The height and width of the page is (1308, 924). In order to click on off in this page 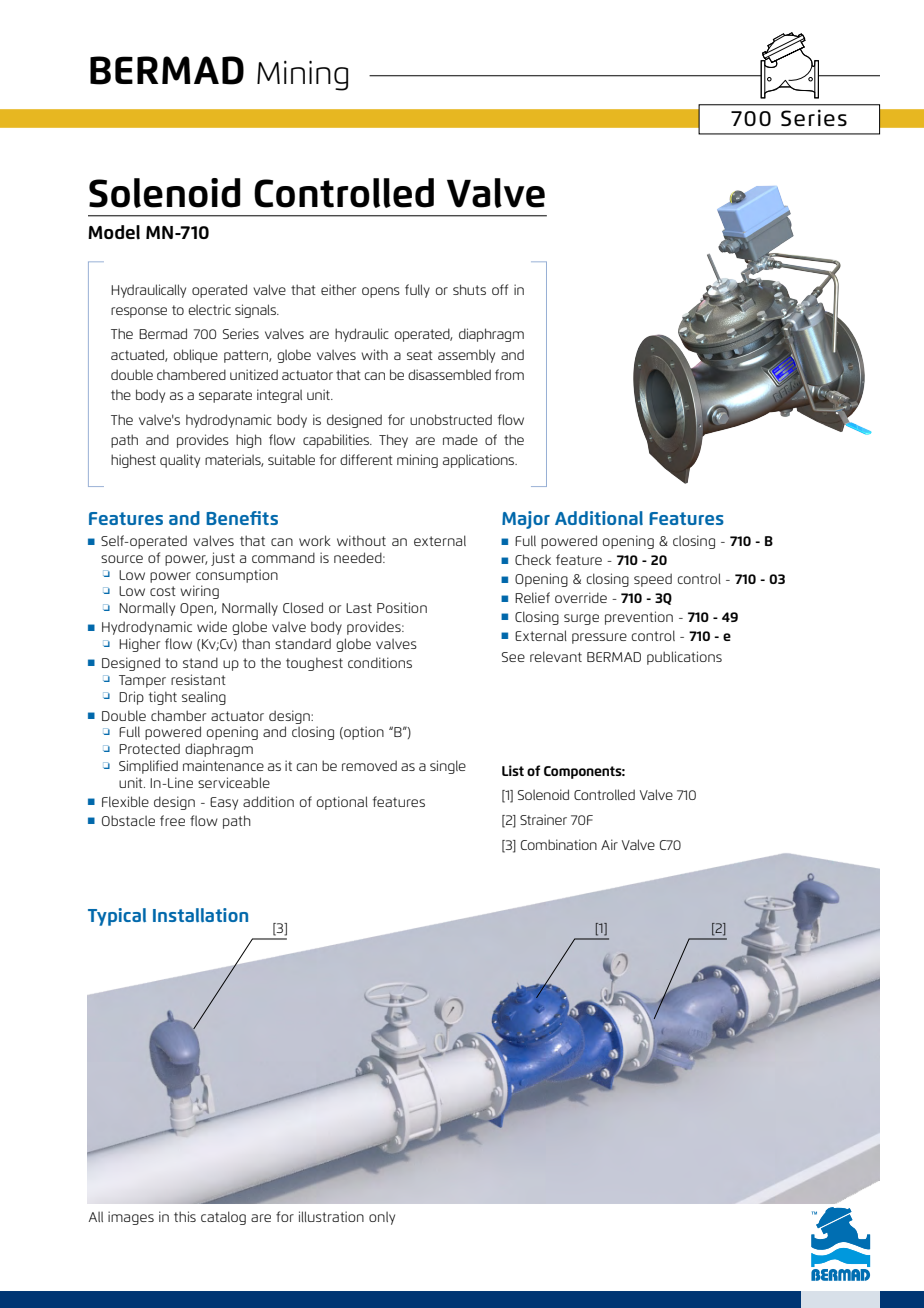, I will do `click(500, 289)`.
